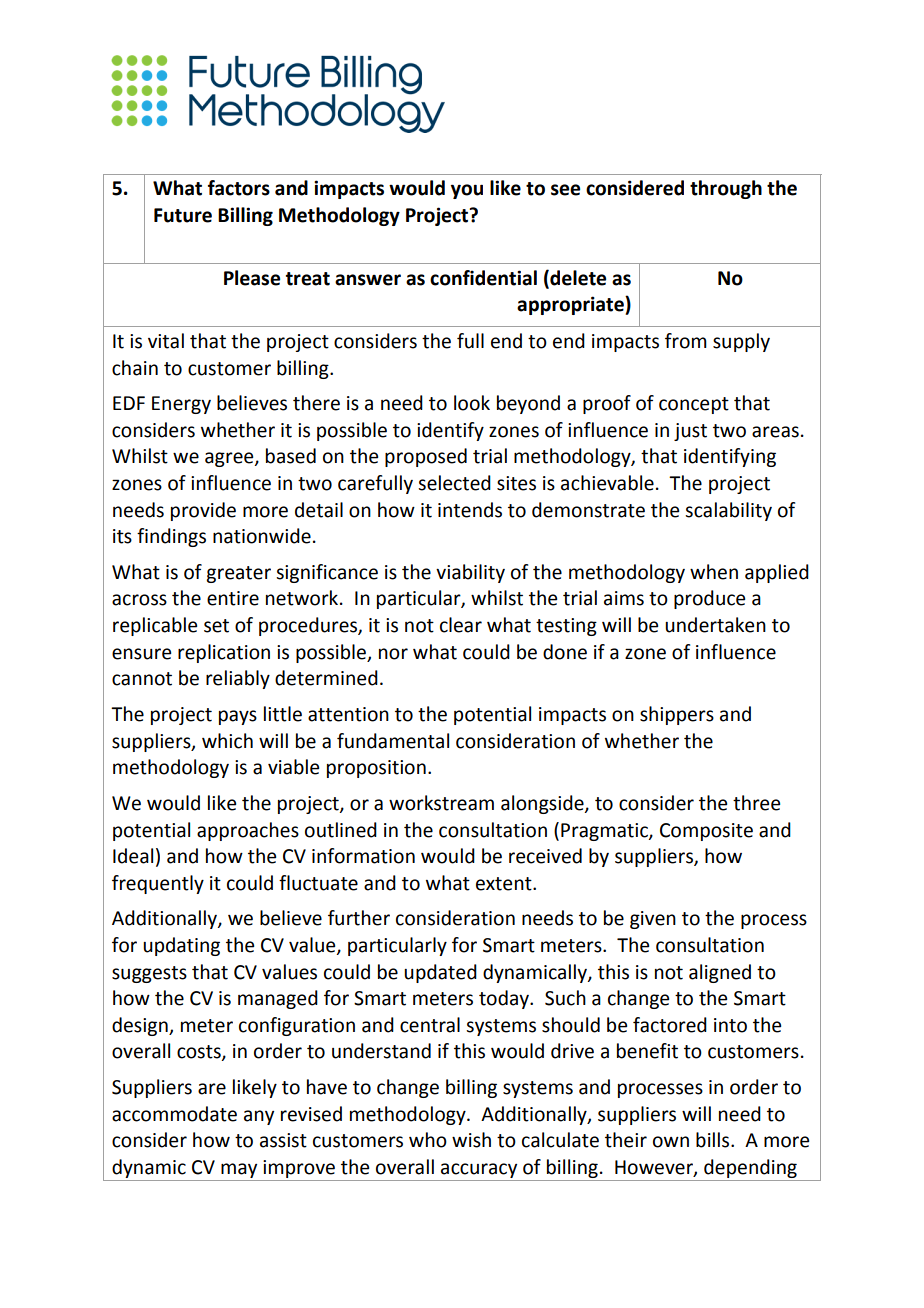 The image size is (924, 1308). I want to click on nor, so click(393, 654).
